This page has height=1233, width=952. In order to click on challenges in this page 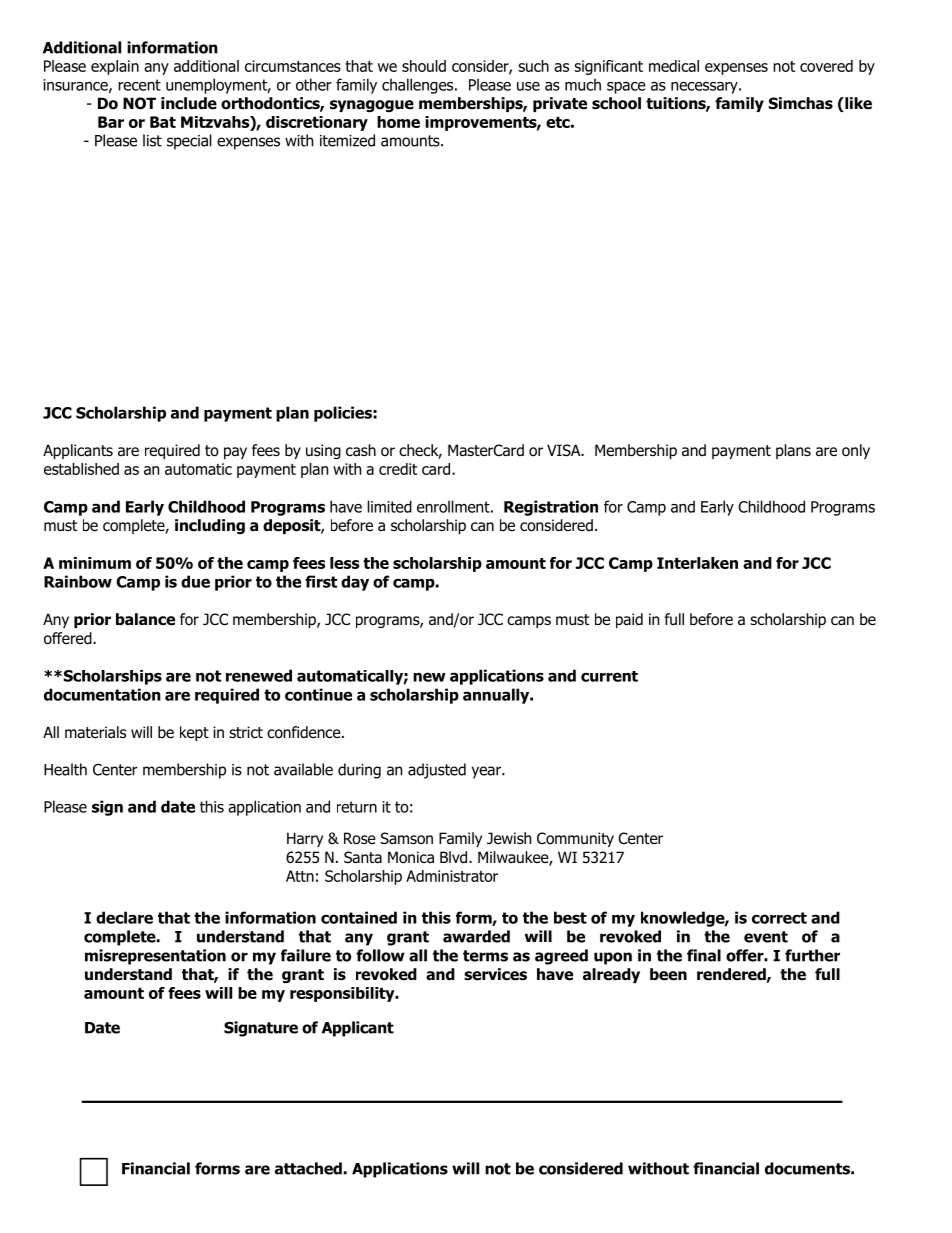, I will do `click(419, 86)`.
